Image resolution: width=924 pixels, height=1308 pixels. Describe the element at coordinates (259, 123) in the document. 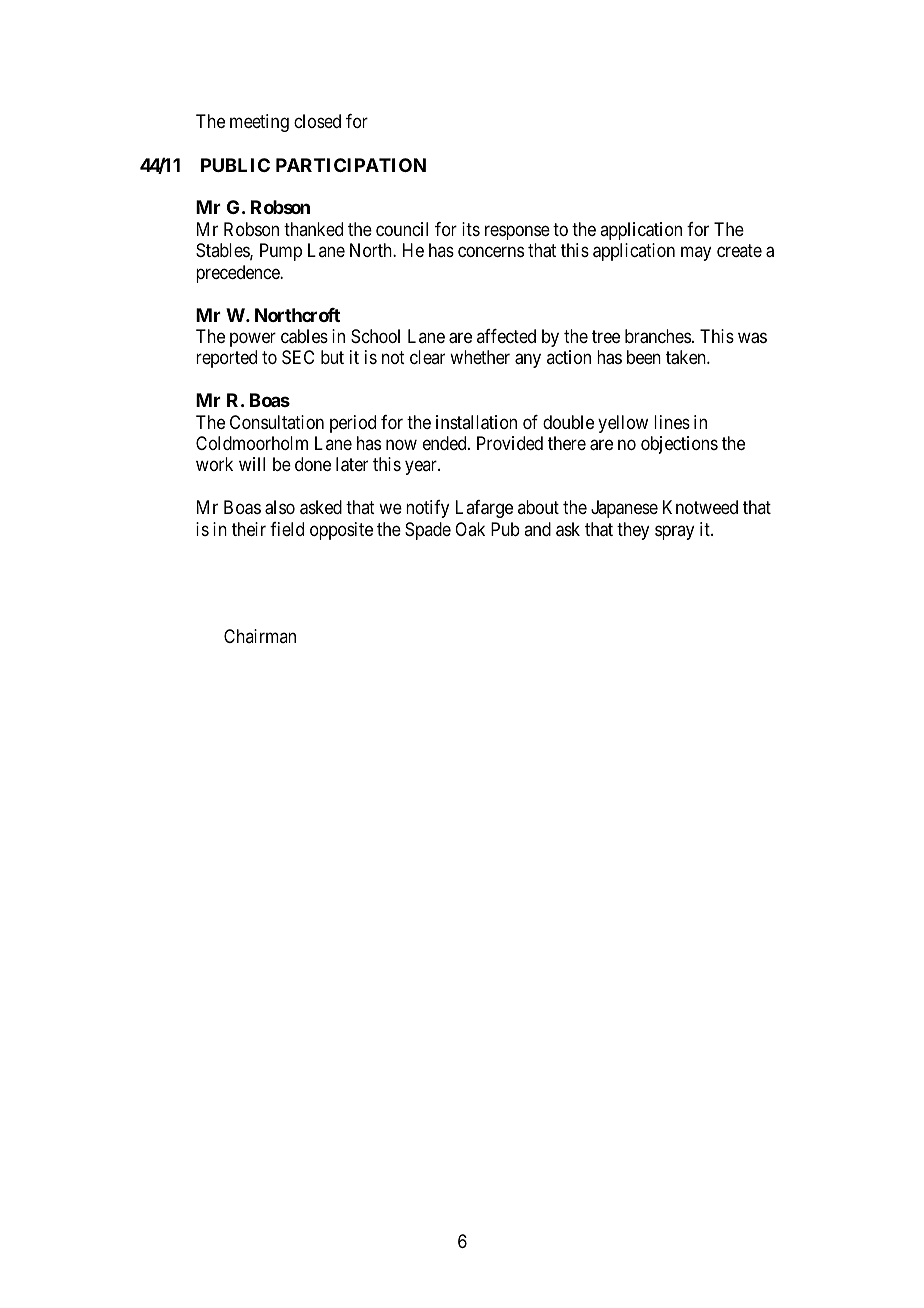

I see `meeting` at that location.
